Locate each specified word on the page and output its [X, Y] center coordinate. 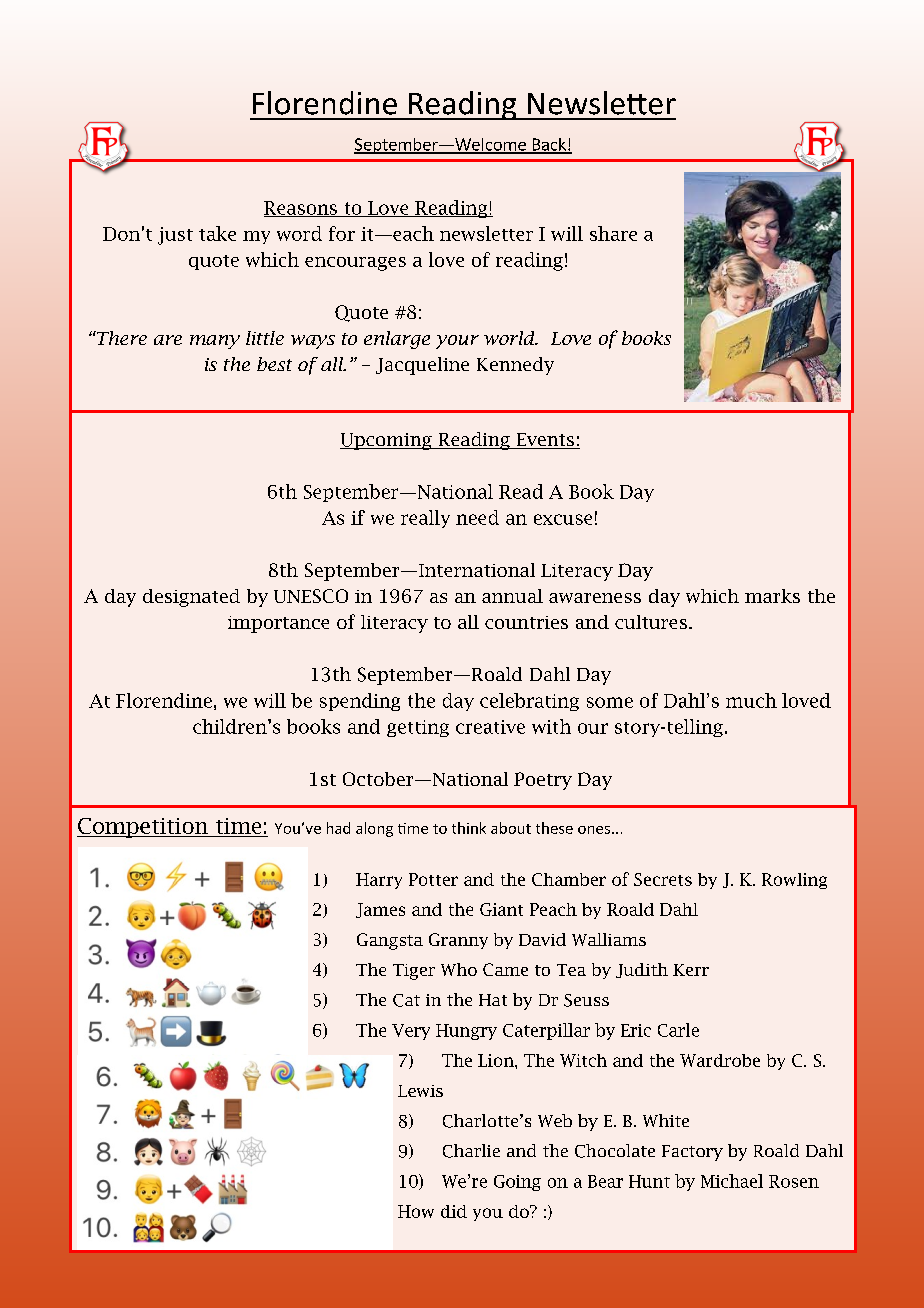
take [217, 233]
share [613, 233]
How [416, 1211]
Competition [144, 828]
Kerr [691, 970]
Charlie [471, 1151]
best [274, 364]
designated [191, 598]
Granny [458, 941]
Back [549, 145]
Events [545, 441]
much [751, 700]
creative [490, 727]
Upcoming [387, 441]
